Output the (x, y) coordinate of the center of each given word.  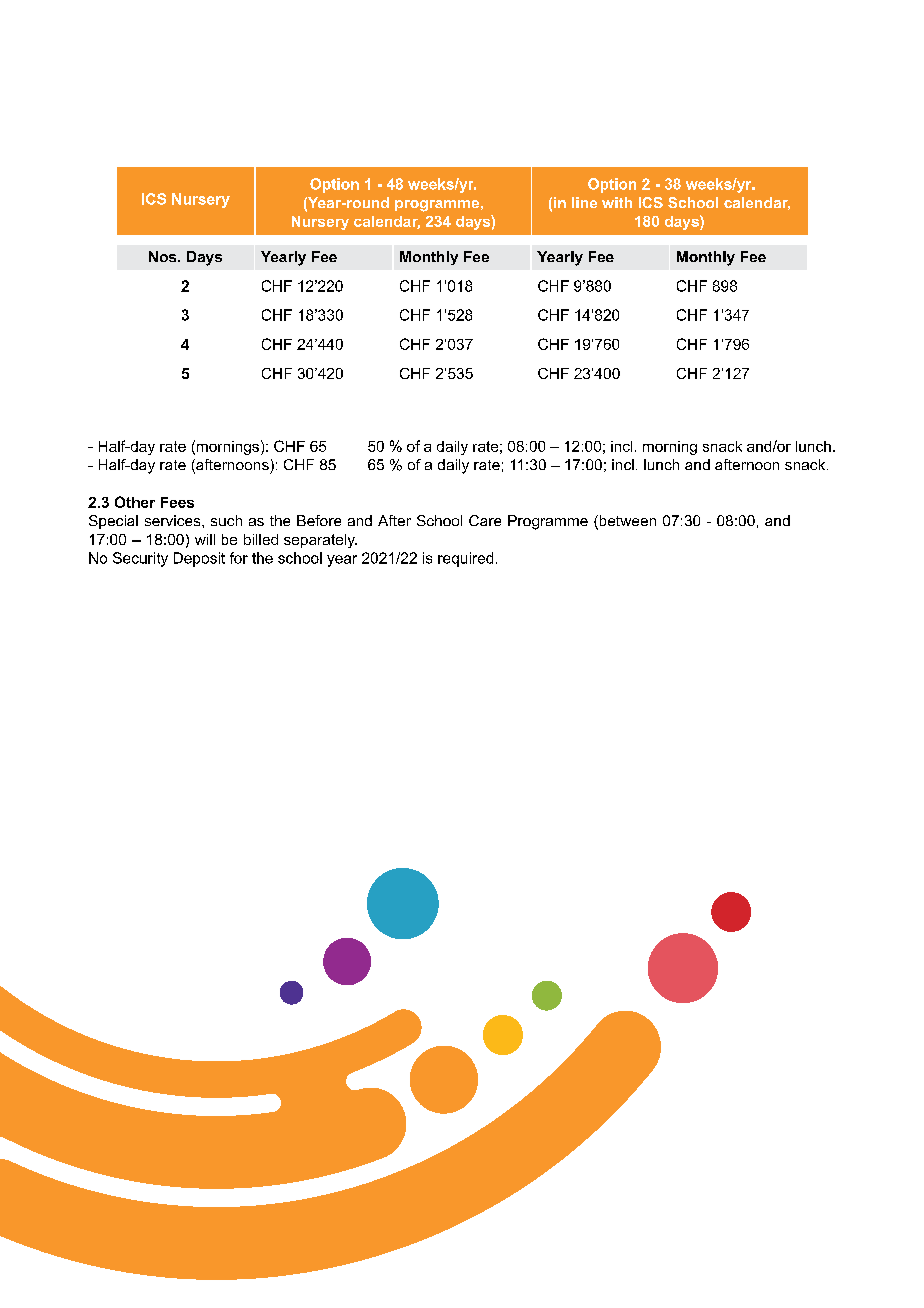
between (626, 522)
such (226, 520)
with (617, 202)
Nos (164, 256)
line (584, 202)
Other (135, 502)
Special (113, 522)
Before (319, 520)
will (205, 539)
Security (140, 559)
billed (261, 539)
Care (485, 520)
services (174, 520)
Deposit (199, 559)
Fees (177, 502)
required (465, 559)
